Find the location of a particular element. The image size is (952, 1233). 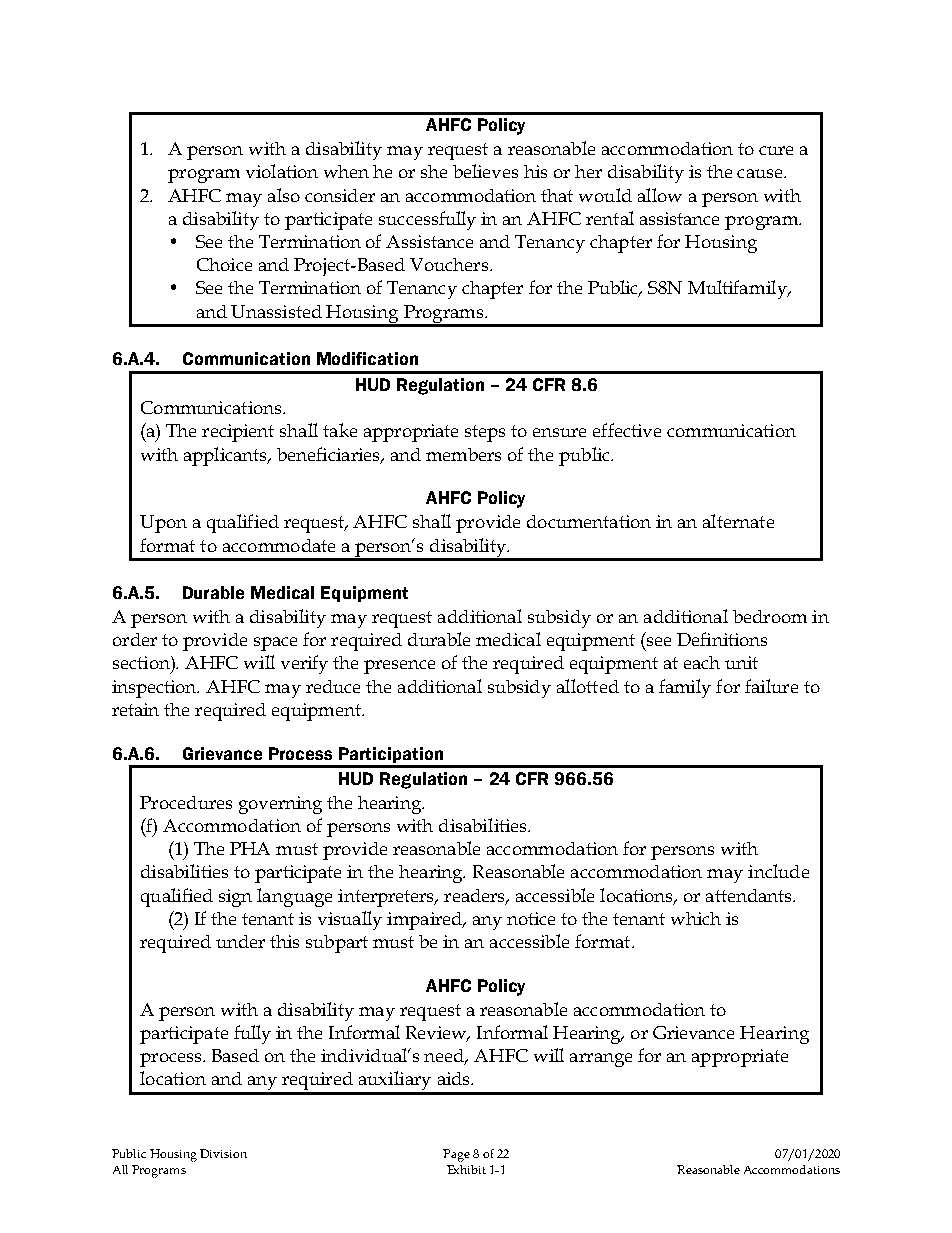

Division is located at coordinates (223, 1153).
